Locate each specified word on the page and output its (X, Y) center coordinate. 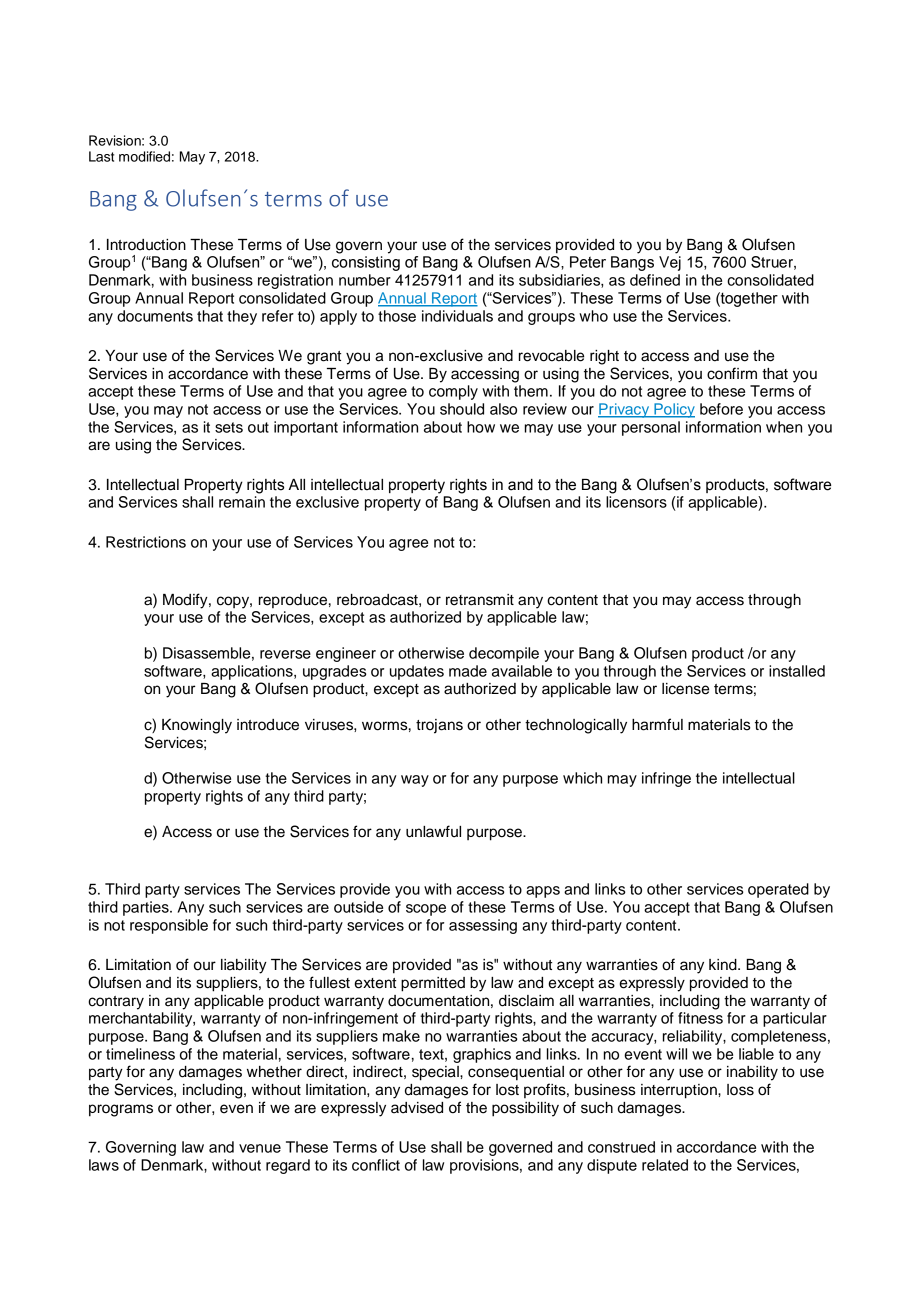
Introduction (146, 245)
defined (655, 280)
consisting (366, 263)
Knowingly (197, 726)
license (685, 689)
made (468, 671)
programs (121, 1110)
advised (417, 1108)
